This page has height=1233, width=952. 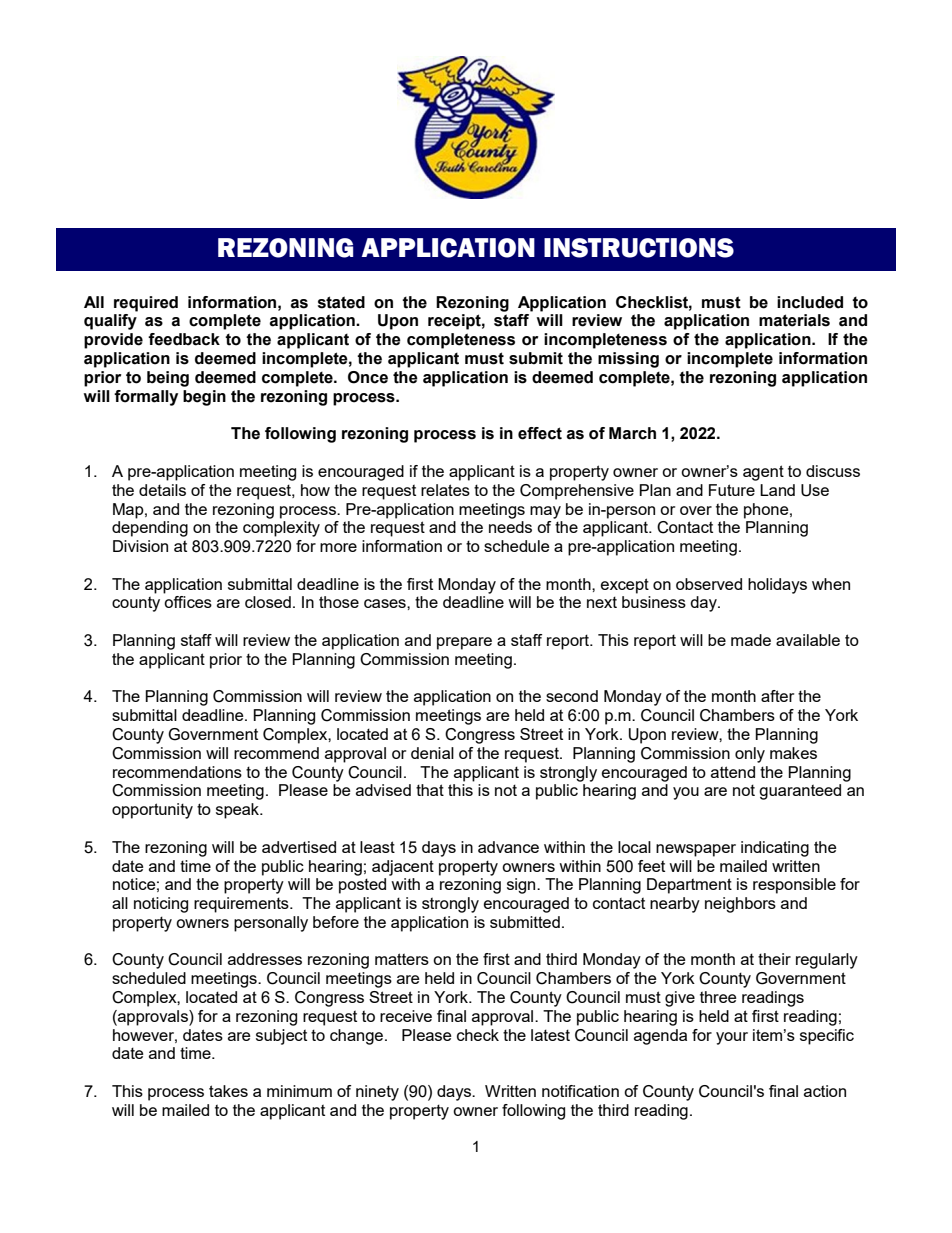 I want to click on relates, so click(x=445, y=490).
